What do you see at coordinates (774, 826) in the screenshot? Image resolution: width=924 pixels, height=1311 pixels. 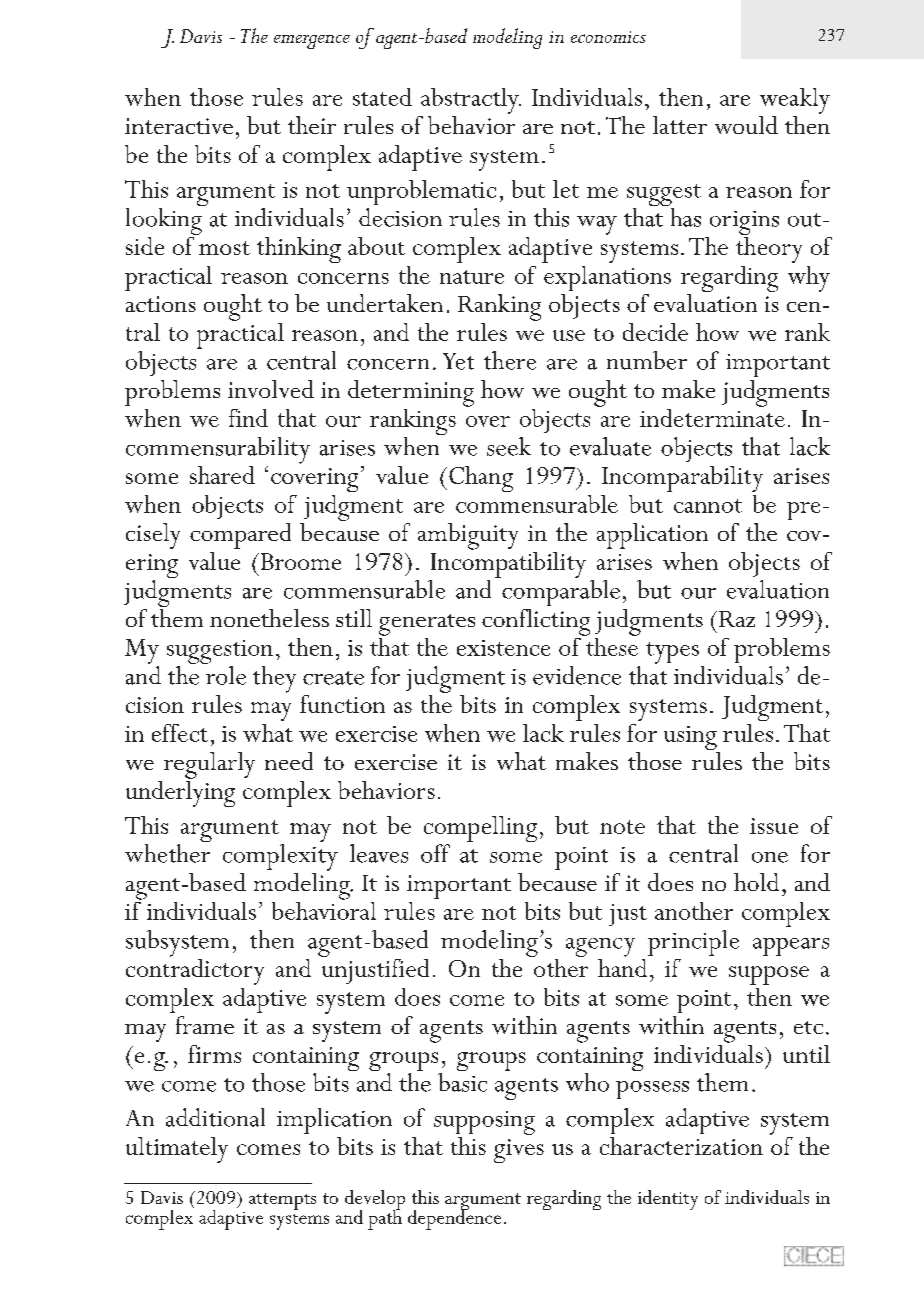 I see `issue` at bounding box center [774, 826].
